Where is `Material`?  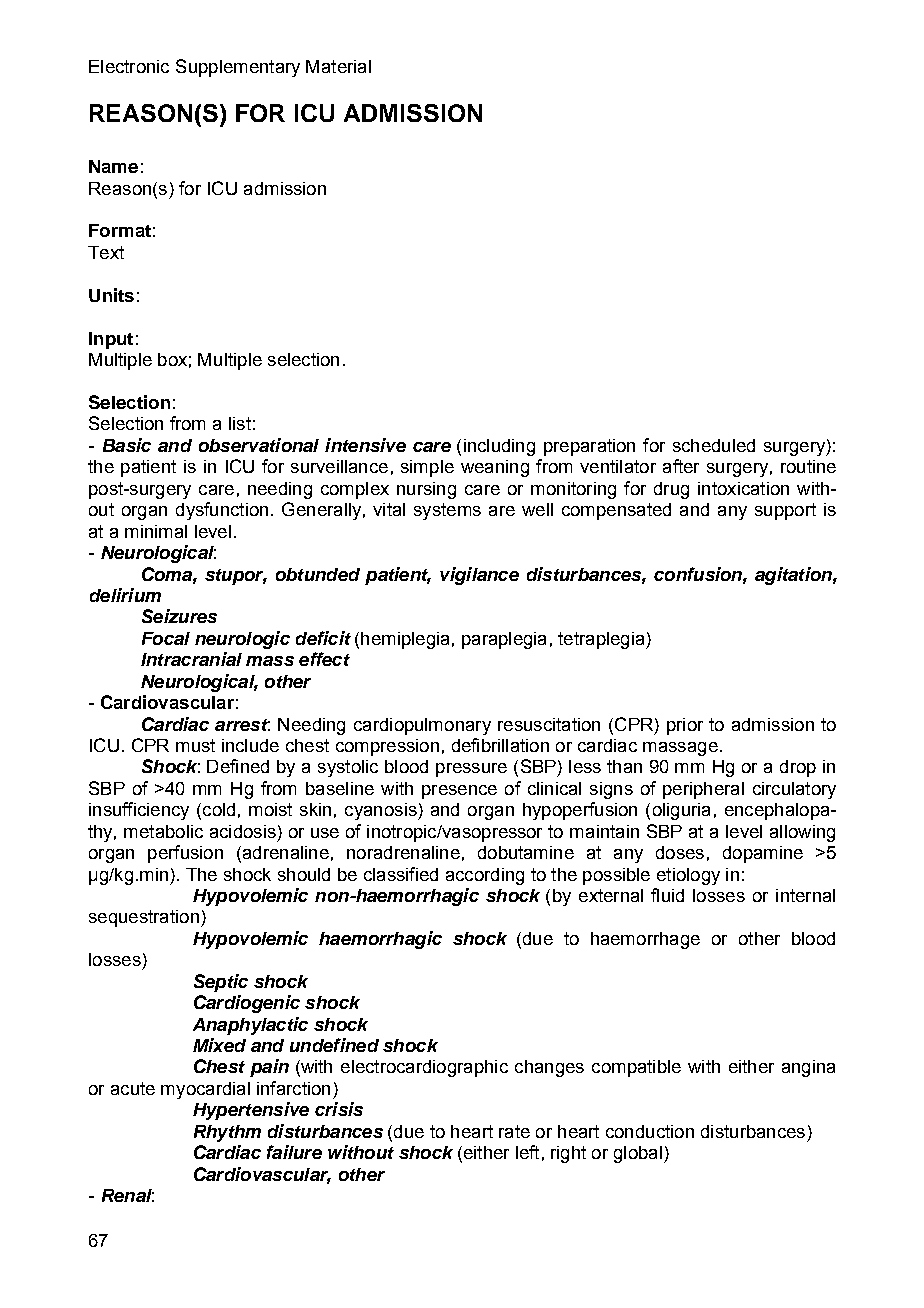 Material is located at coordinates (338, 66).
